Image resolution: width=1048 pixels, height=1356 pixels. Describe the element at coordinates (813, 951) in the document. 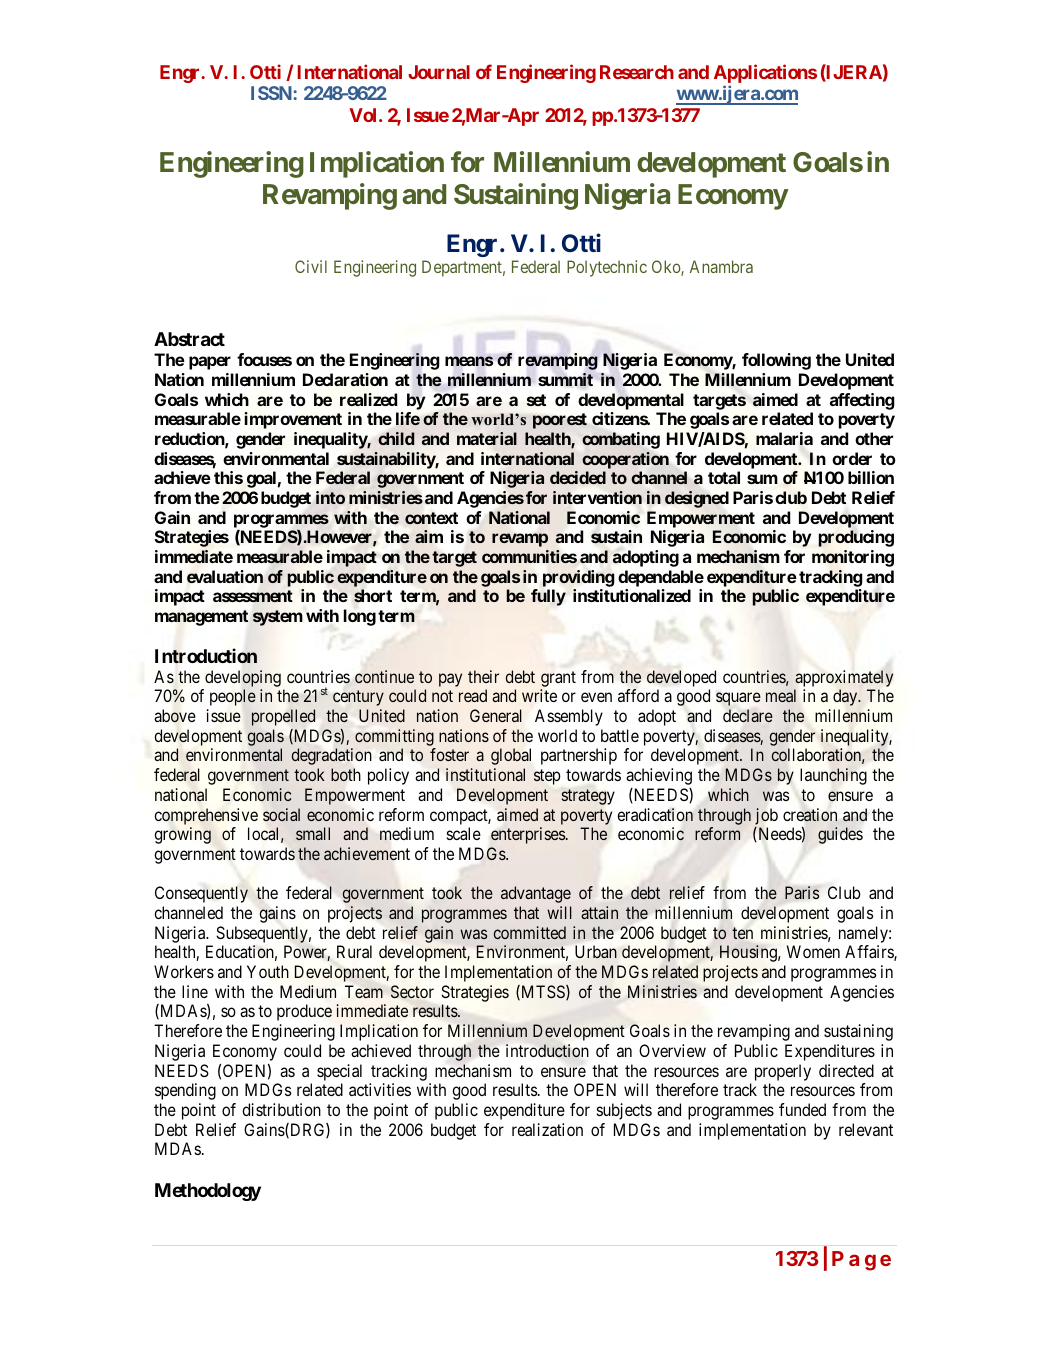

I see `Women` at that location.
